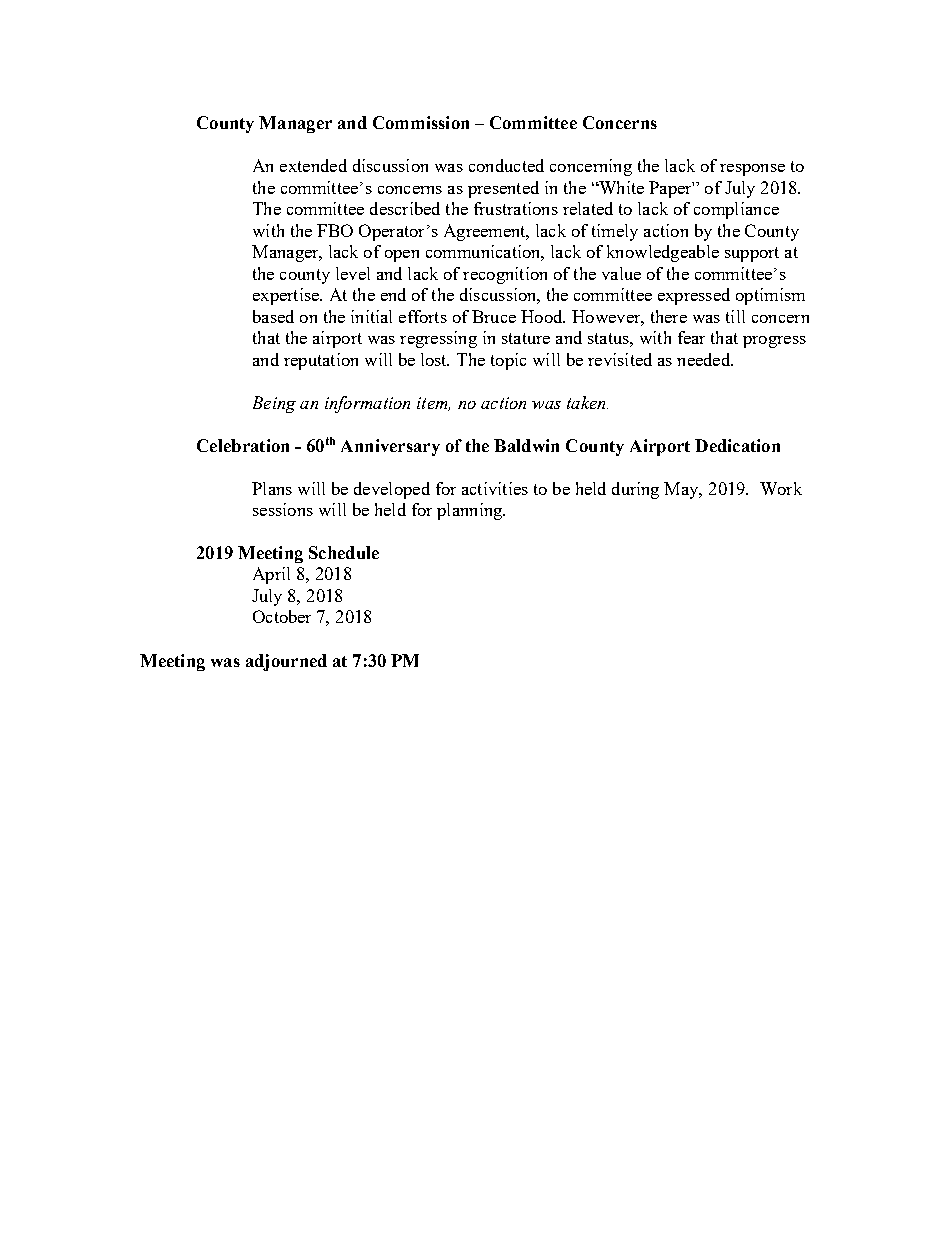  What do you see at coordinates (313, 165) in the document?
I see `extended` at bounding box center [313, 165].
